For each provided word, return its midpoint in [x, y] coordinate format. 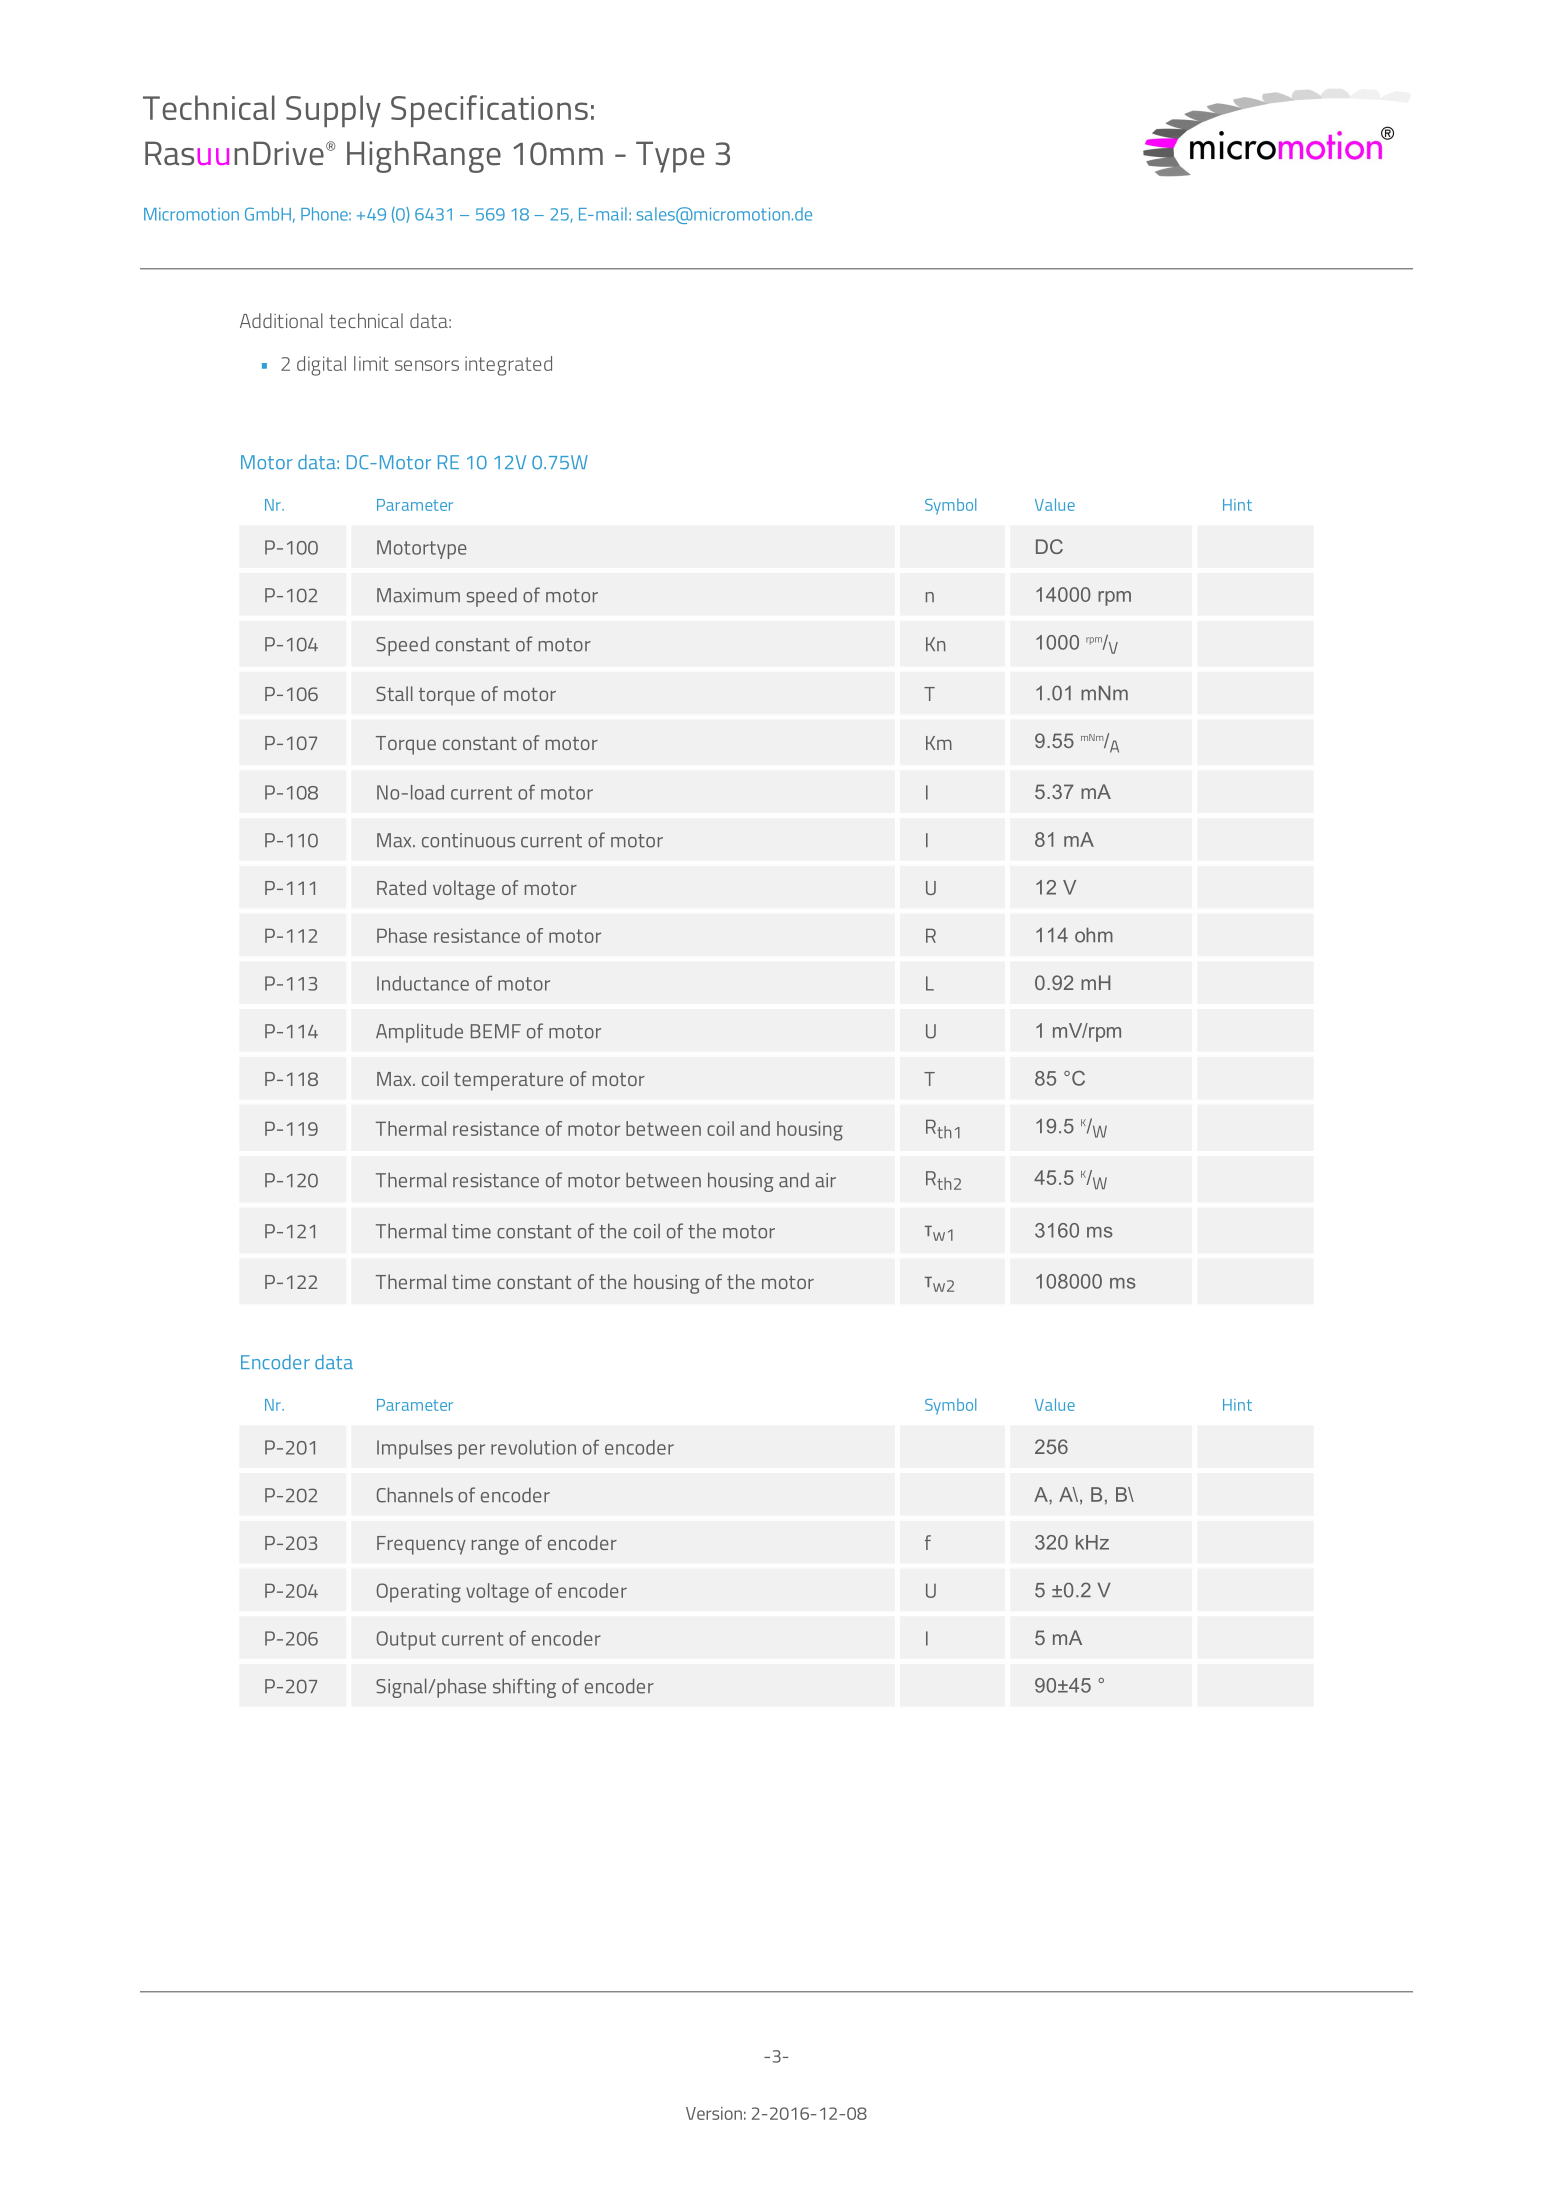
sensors [427, 365]
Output [406, 1640]
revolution [533, 1447]
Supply [333, 111]
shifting [524, 1688]
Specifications [489, 111]
